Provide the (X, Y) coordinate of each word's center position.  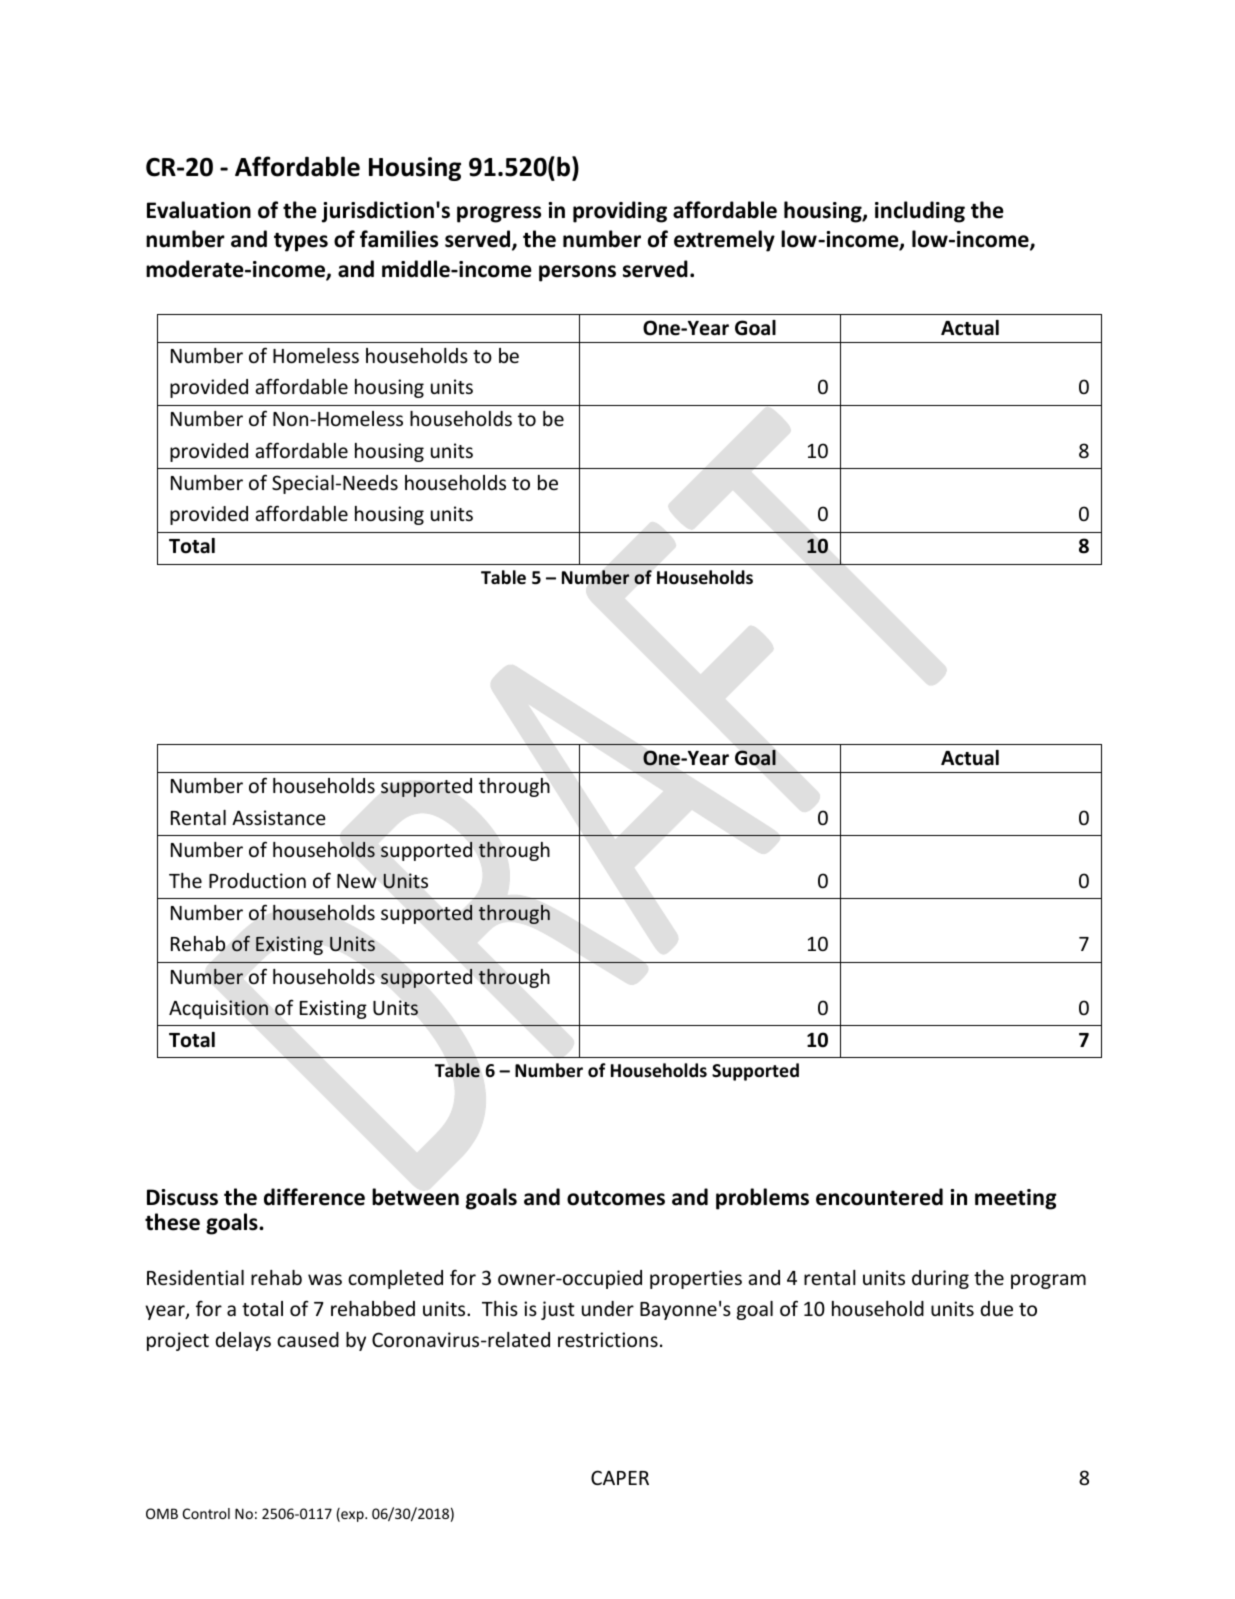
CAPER (620, 1477)
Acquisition (218, 1009)
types (301, 242)
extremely (724, 241)
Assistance (279, 817)
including (920, 212)
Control (206, 1513)
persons (577, 273)
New (357, 881)
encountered (879, 1197)
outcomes (616, 1198)
